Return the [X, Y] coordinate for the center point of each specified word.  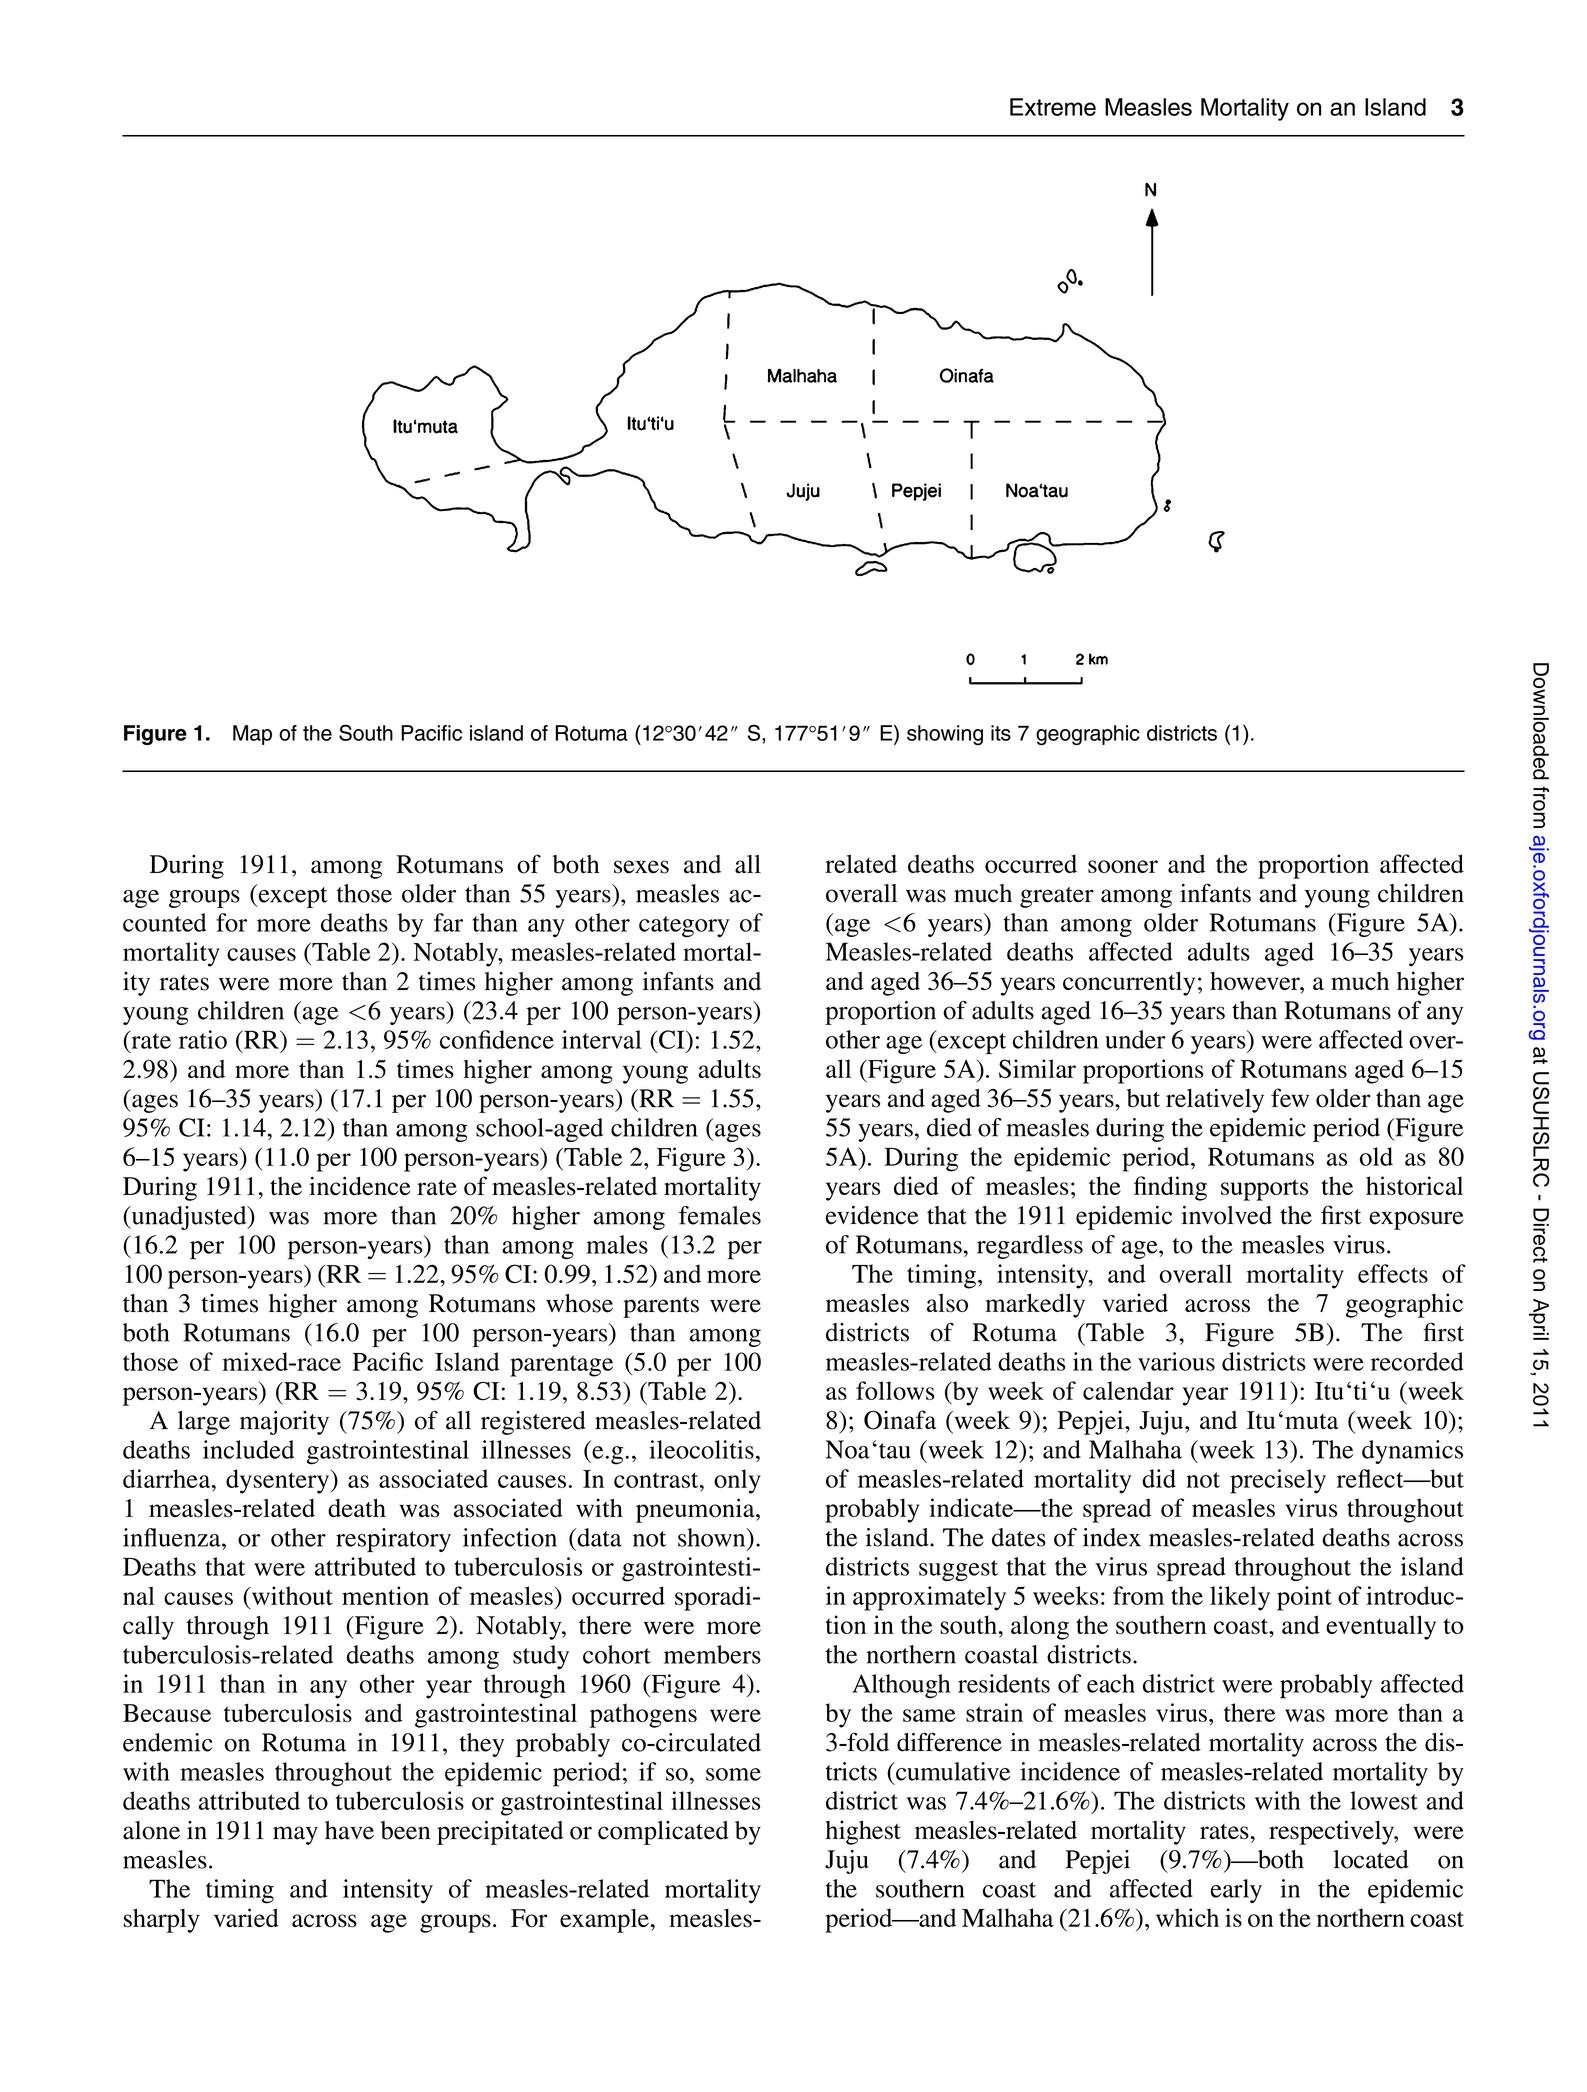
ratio [203, 1039]
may [295, 1835]
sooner [1123, 866]
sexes [641, 867]
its [1001, 733]
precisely [1278, 1481]
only [737, 1481]
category [684, 927]
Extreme [1053, 107]
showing [945, 735]
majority [284, 1423]
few [1290, 1097]
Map [252, 735]
